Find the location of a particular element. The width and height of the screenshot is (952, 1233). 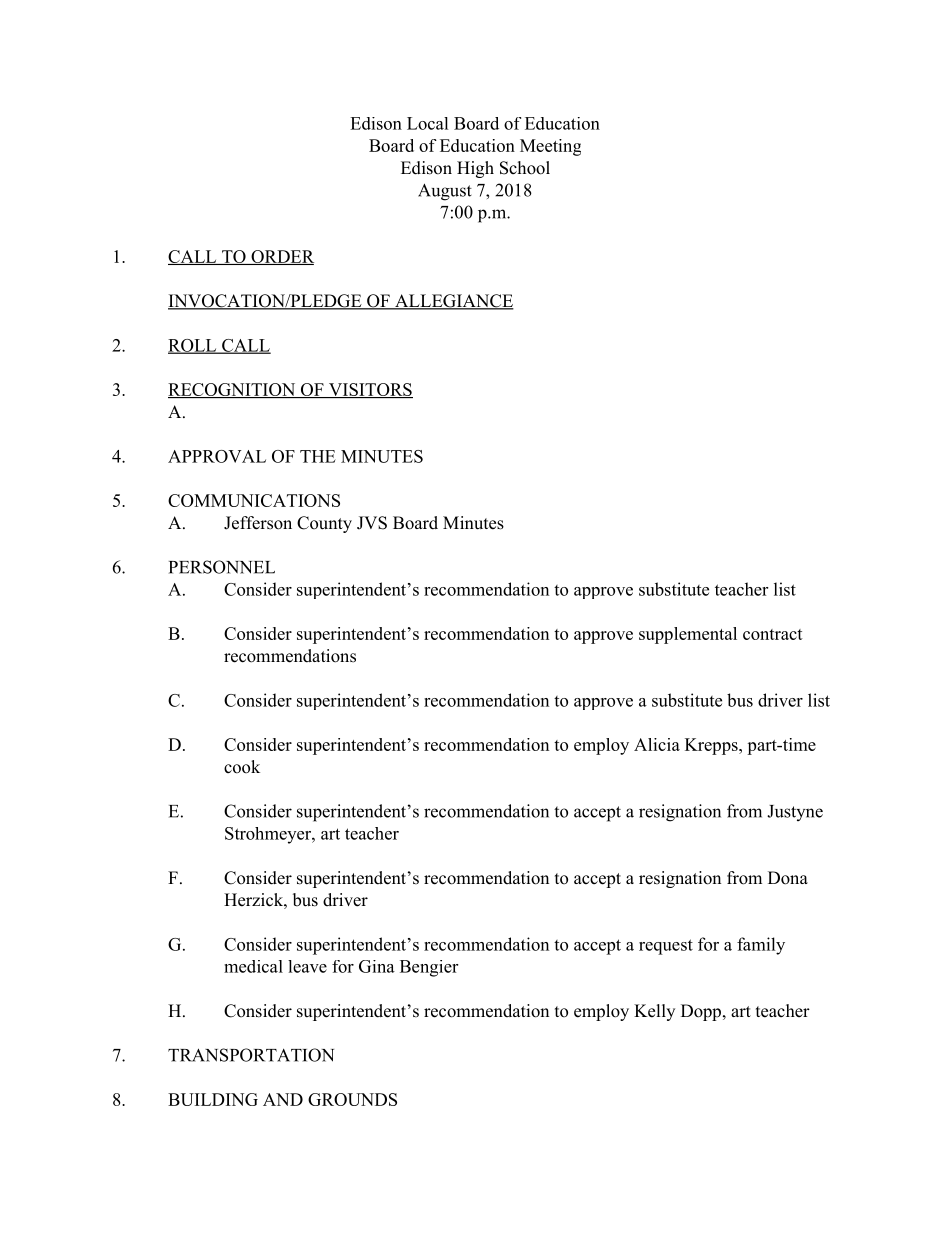

GROUNDS is located at coordinates (352, 1099).
